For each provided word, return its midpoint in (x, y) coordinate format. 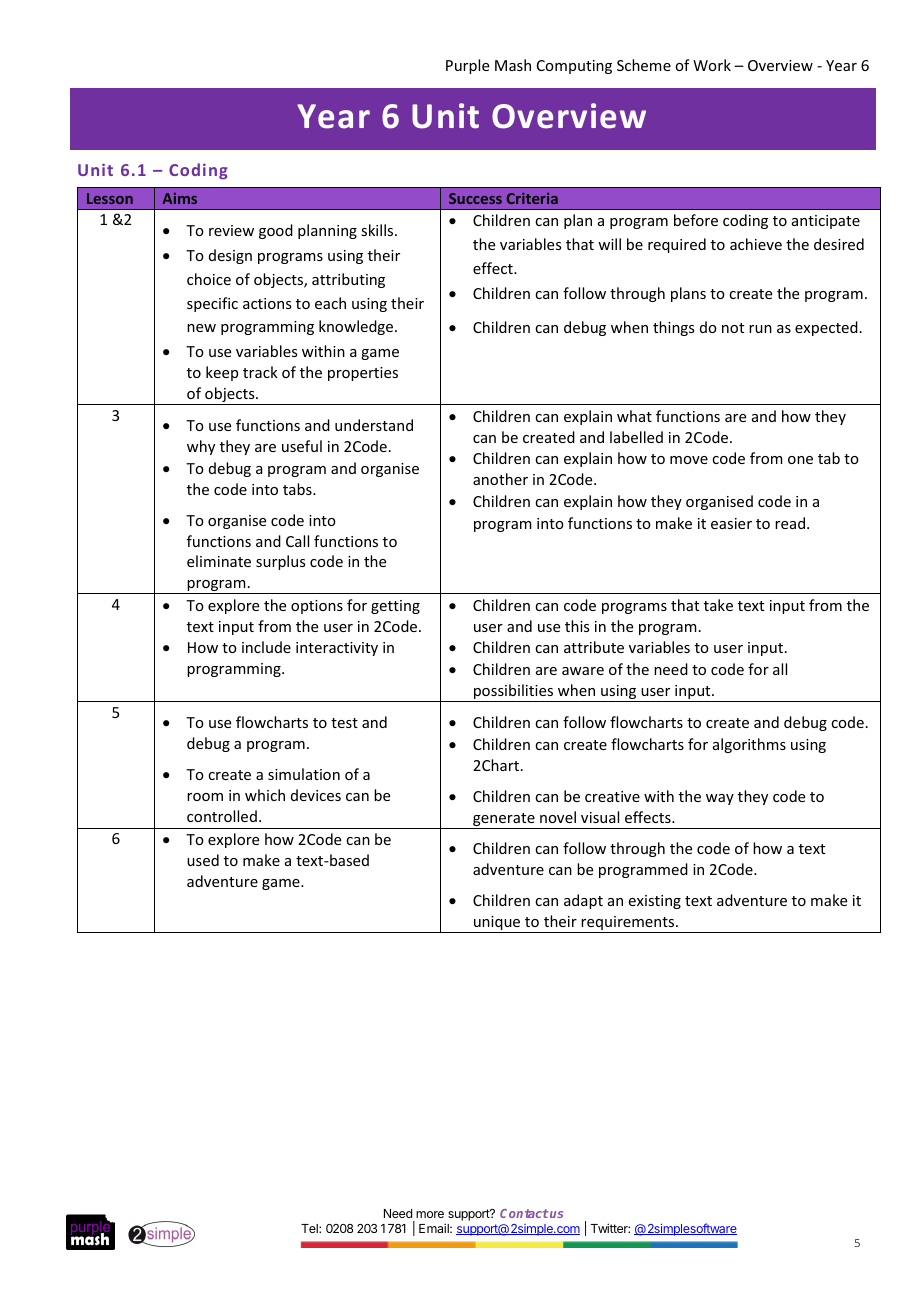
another (500, 479)
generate (504, 821)
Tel (310, 1228)
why (201, 447)
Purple (467, 66)
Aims (179, 198)
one (800, 460)
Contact (524, 1213)
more (430, 1214)
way (720, 799)
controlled (222, 816)
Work (712, 65)
